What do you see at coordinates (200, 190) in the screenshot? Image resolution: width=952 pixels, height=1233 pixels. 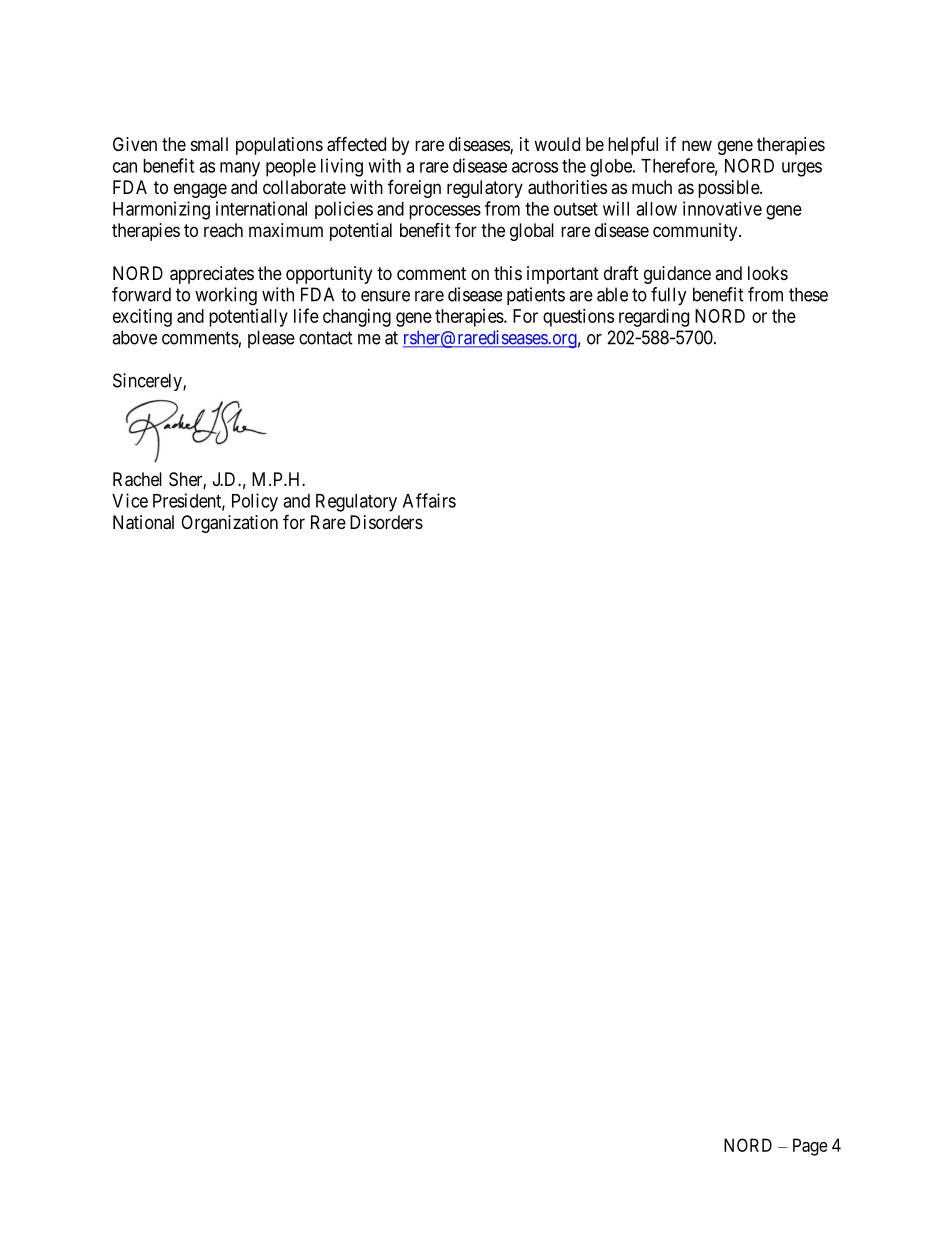 I see `engage` at bounding box center [200, 190].
